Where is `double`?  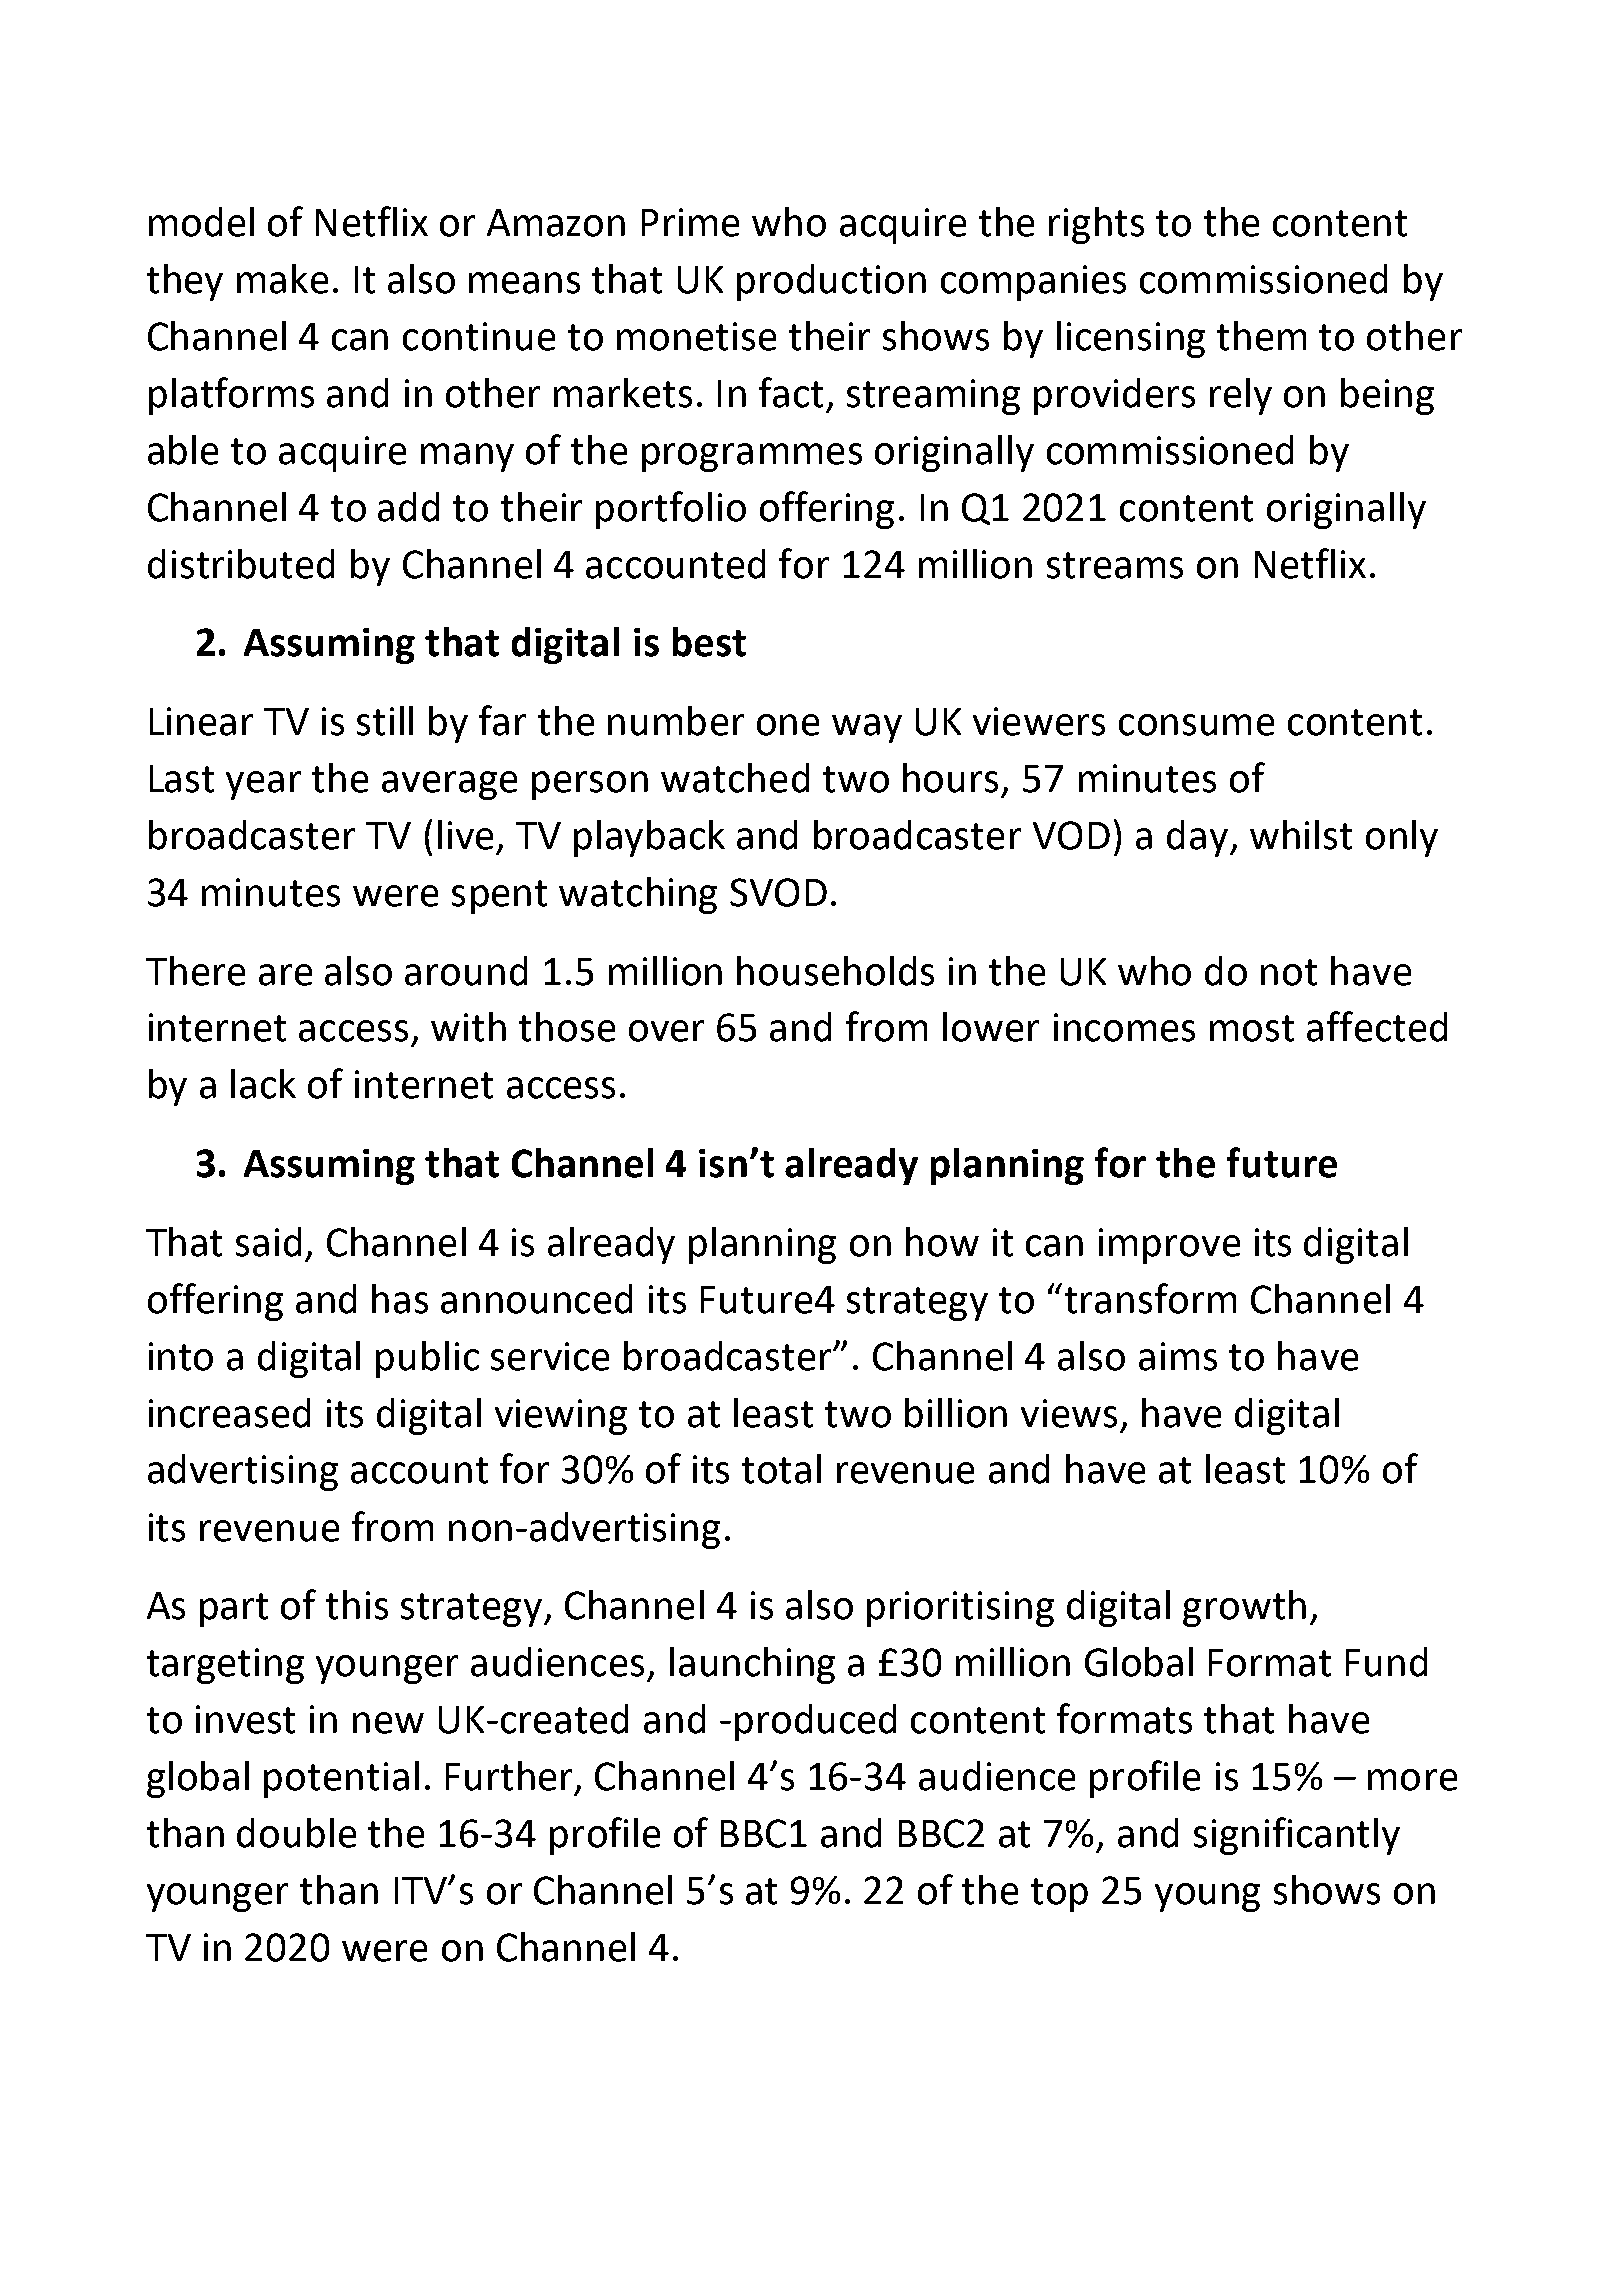 double is located at coordinates (296, 1833).
